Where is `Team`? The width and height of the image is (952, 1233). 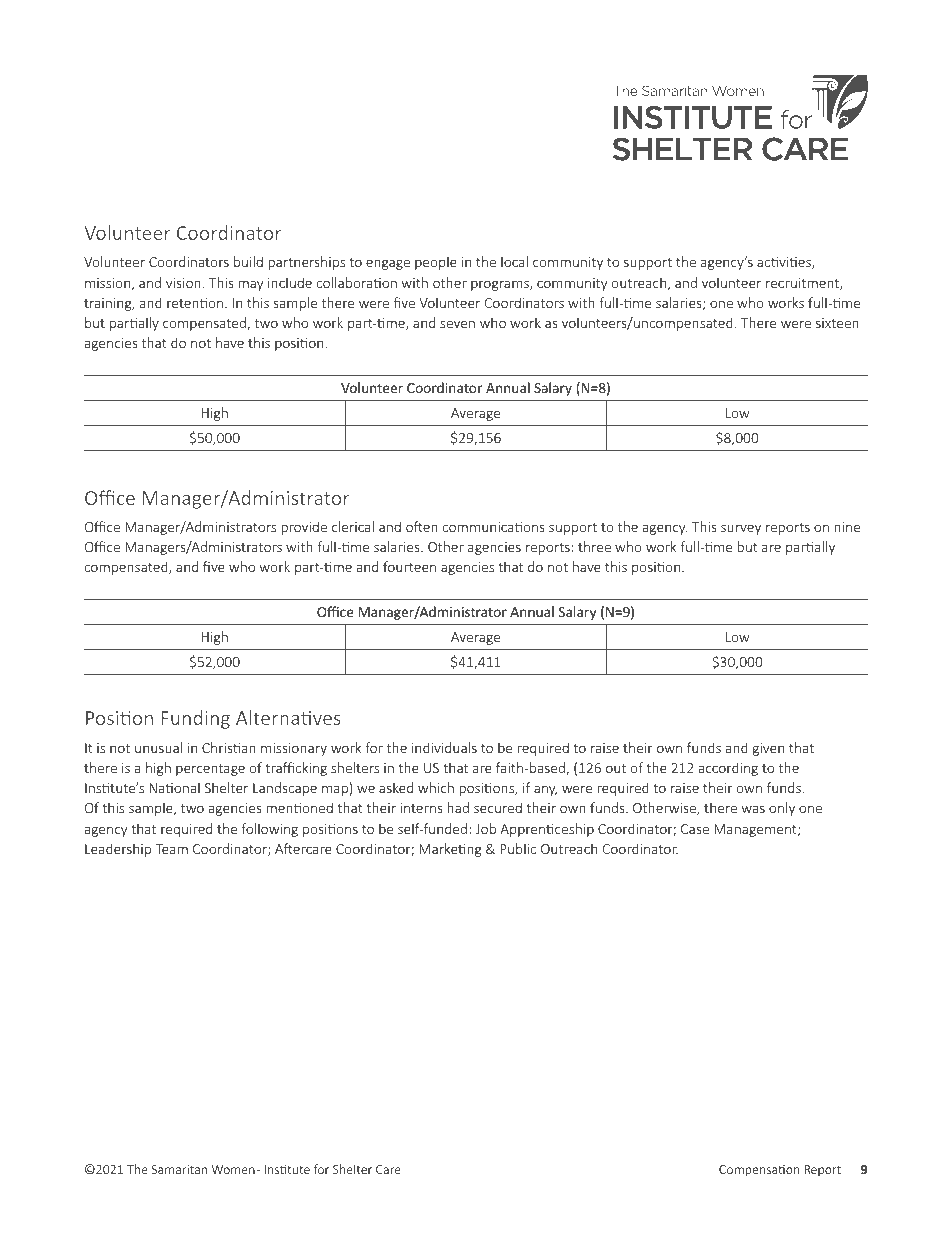
Team is located at coordinates (171, 849).
